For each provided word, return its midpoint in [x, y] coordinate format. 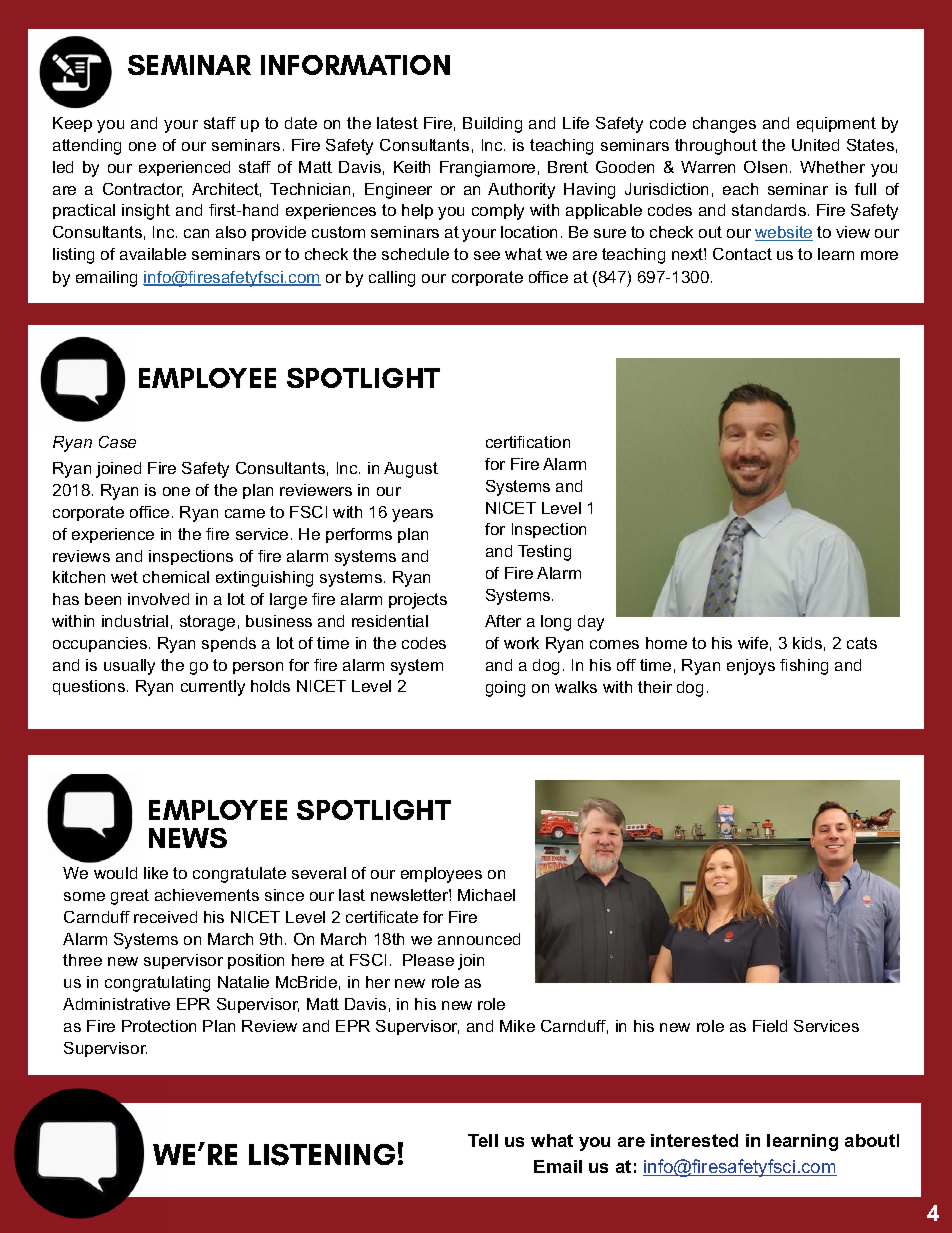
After [503, 621]
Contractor [143, 190]
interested [694, 1140]
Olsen [765, 167]
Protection [159, 1026]
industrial [135, 621]
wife [753, 643]
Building [492, 125]
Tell [483, 1140]
